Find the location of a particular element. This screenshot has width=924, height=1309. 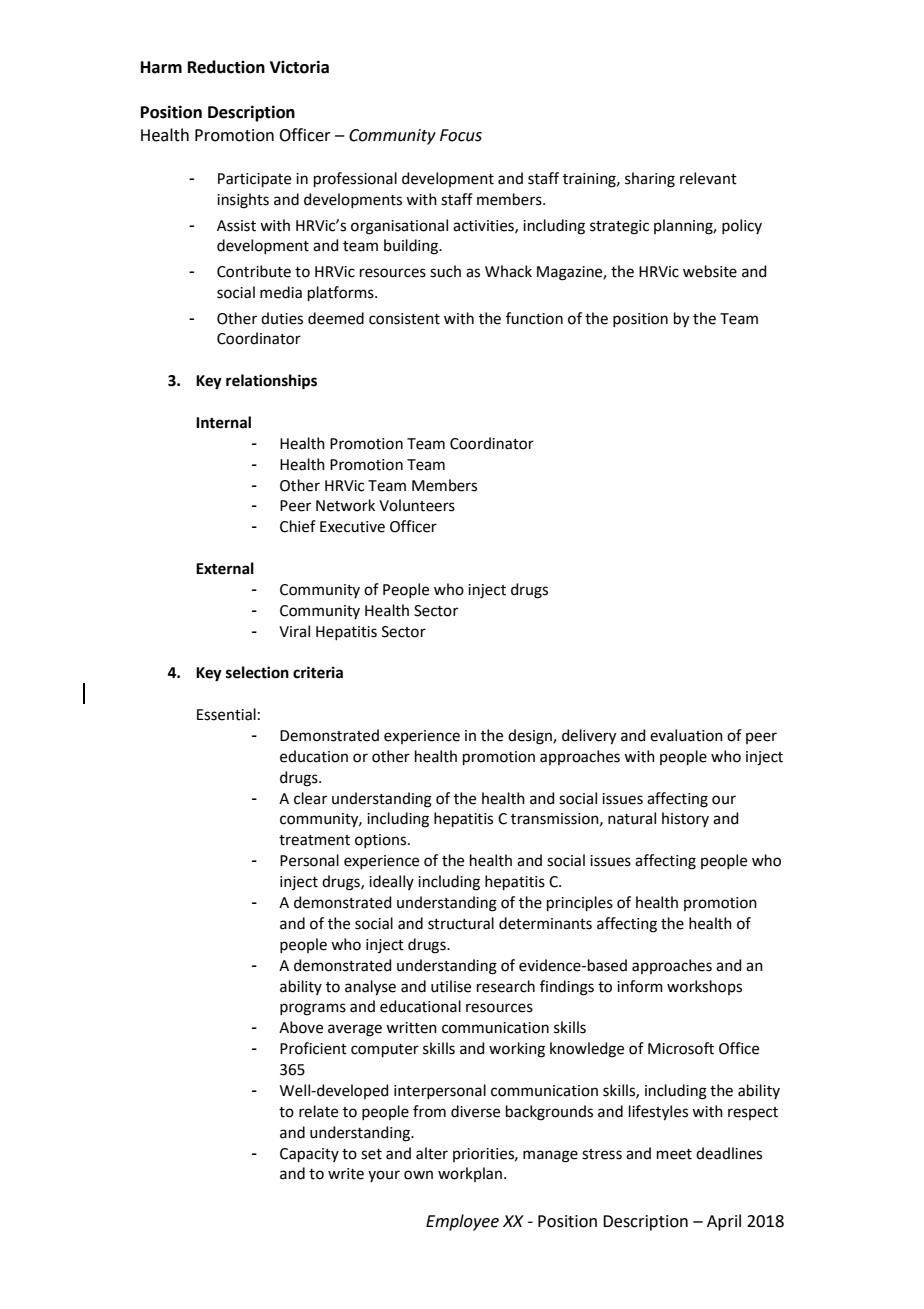

consistent is located at coordinates (404, 319).
